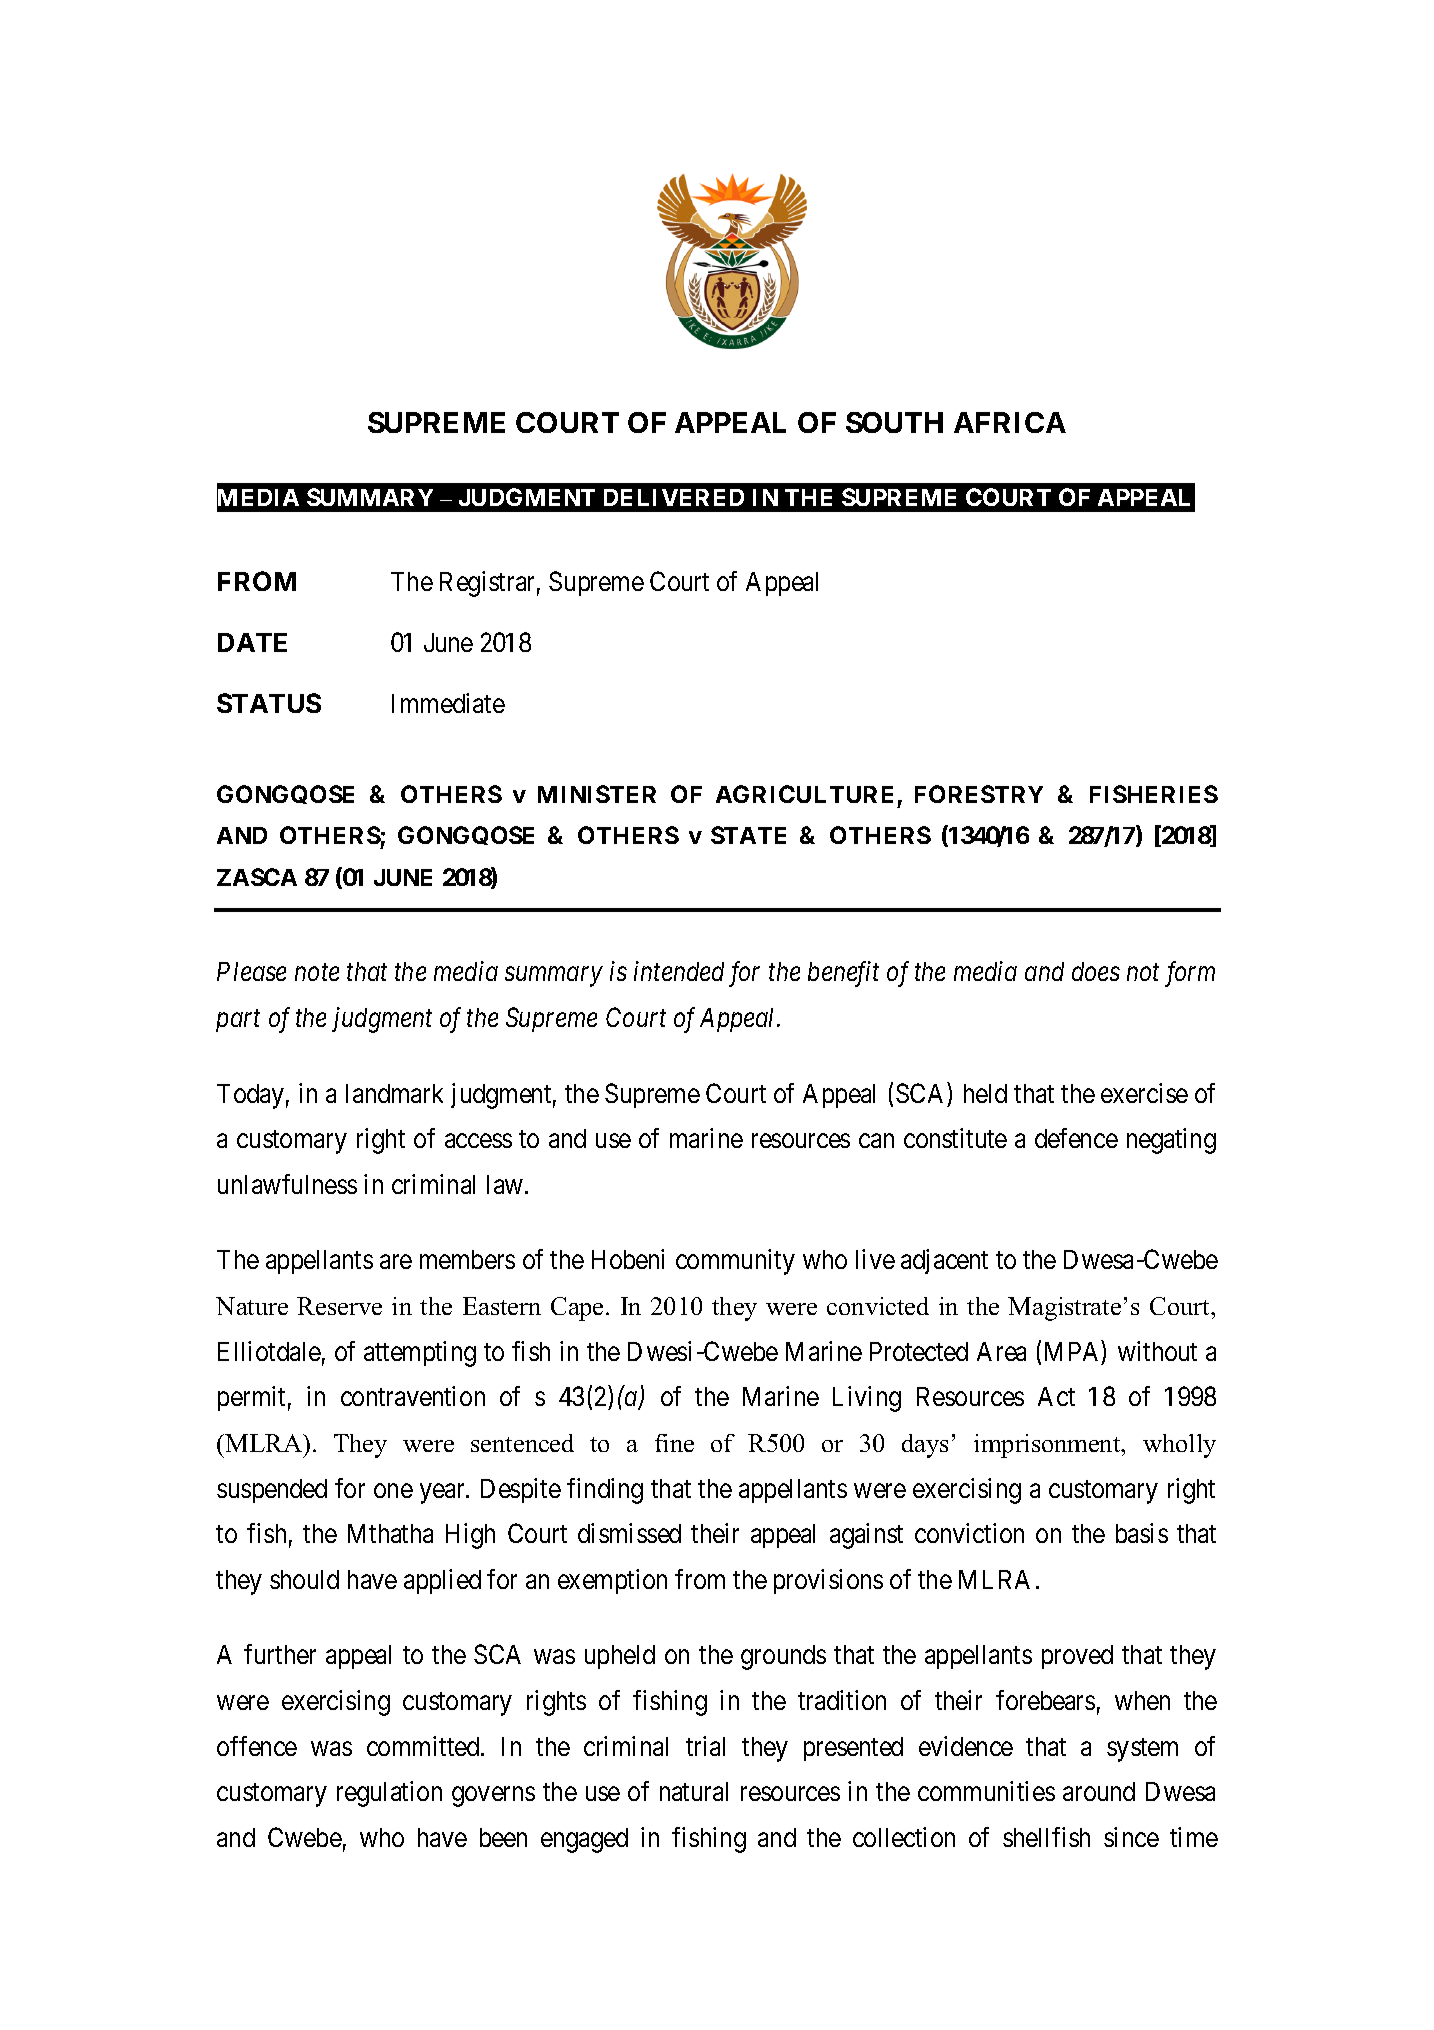 The image size is (1434, 2030). Describe the element at coordinates (389, 1794) in the document. I see `regulation` at that location.
